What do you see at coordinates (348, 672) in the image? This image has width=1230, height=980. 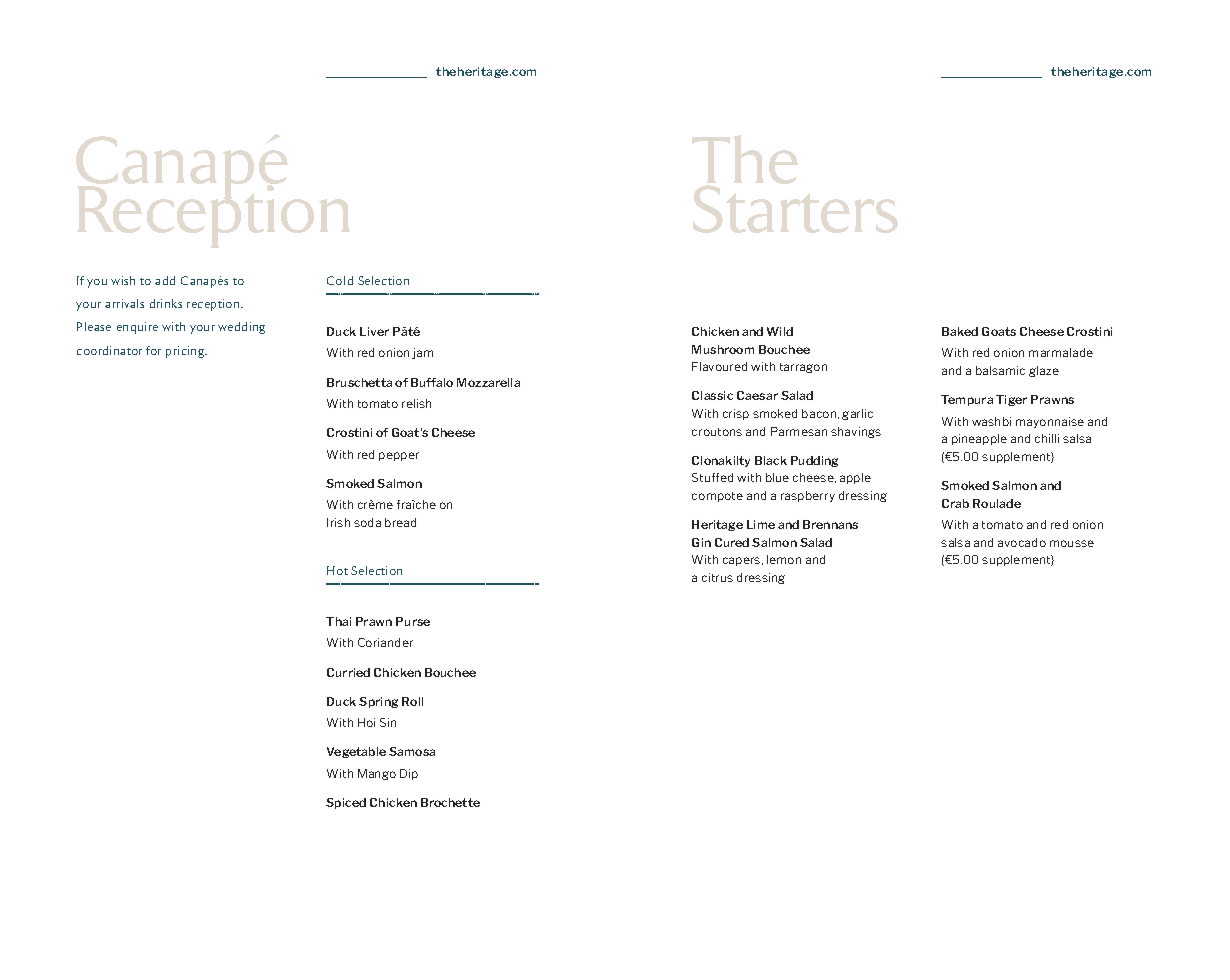 I see `Curried` at bounding box center [348, 672].
